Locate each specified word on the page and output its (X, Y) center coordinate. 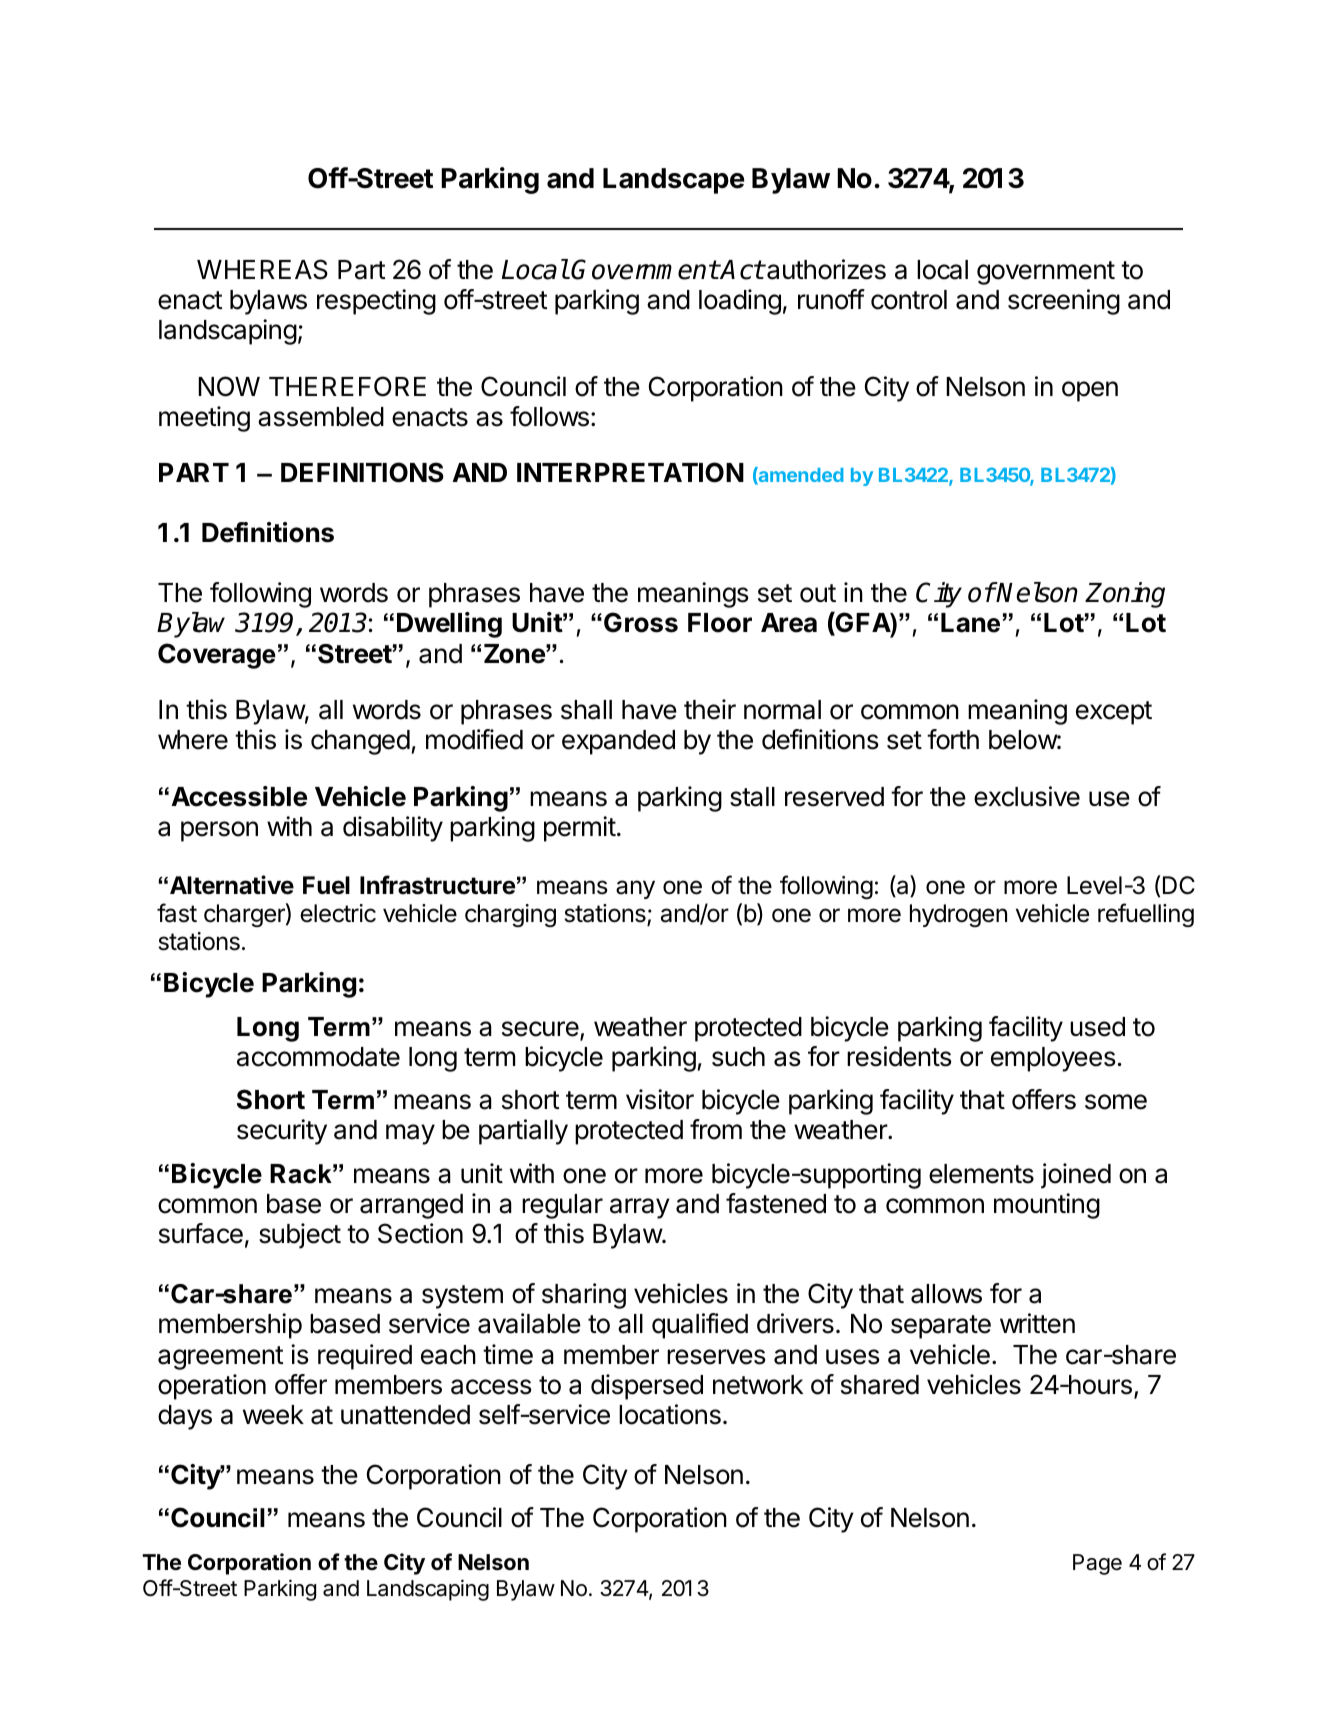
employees (1053, 1059)
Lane (970, 623)
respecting (376, 302)
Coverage (217, 656)
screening (1064, 302)
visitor (660, 1099)
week (273, 1415)
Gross (641, 622)
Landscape (674, 181)
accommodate (318, 1057)
